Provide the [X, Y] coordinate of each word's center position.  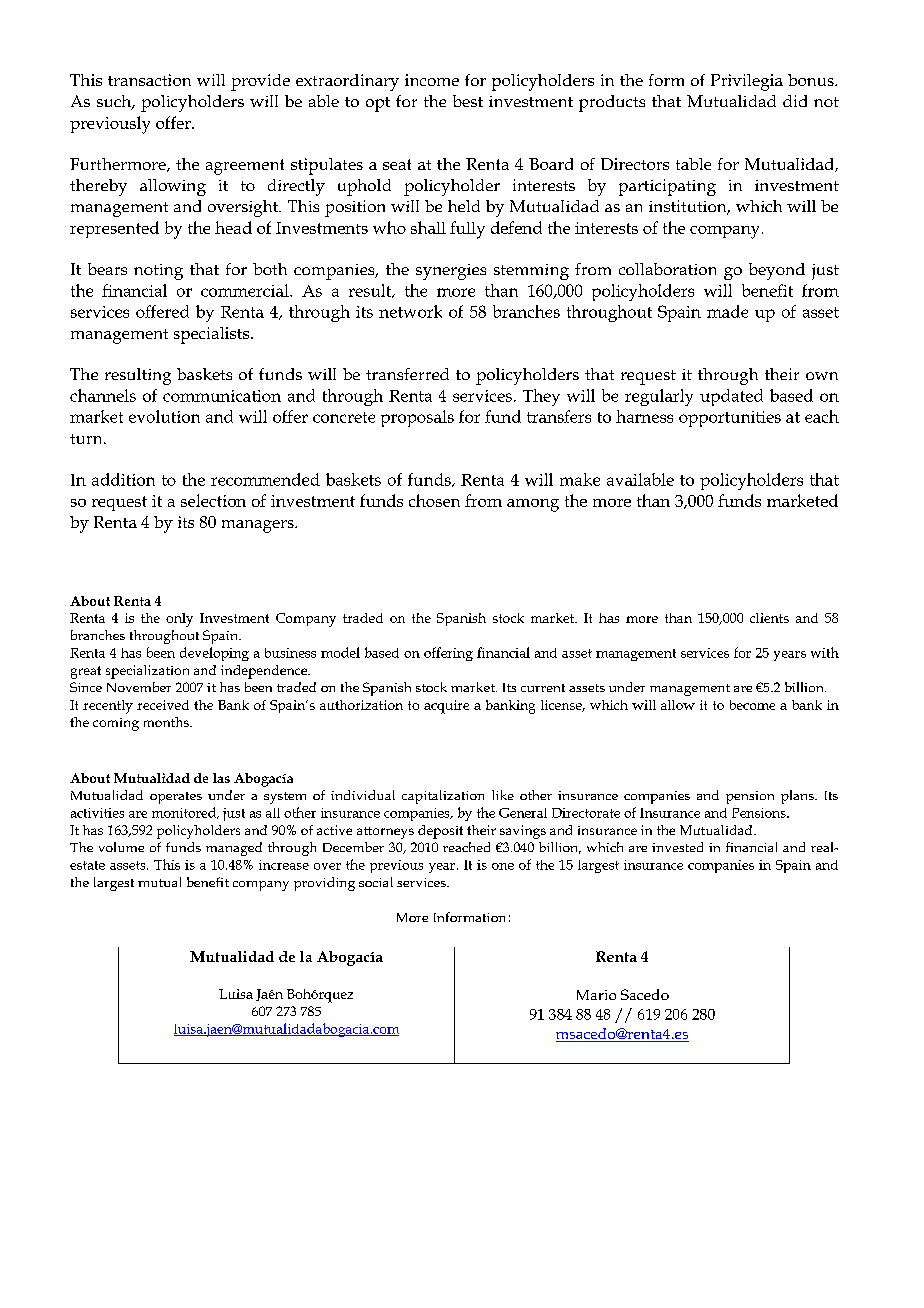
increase [284, 865]
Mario [596, 995]
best [468, 101]
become [752, 705]
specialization [147, 672]
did [795, 101]
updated [731, 397]
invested [677, 847]
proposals [417, 418]
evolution [164, 416]
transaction [149, 80]
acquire [446, 707]
